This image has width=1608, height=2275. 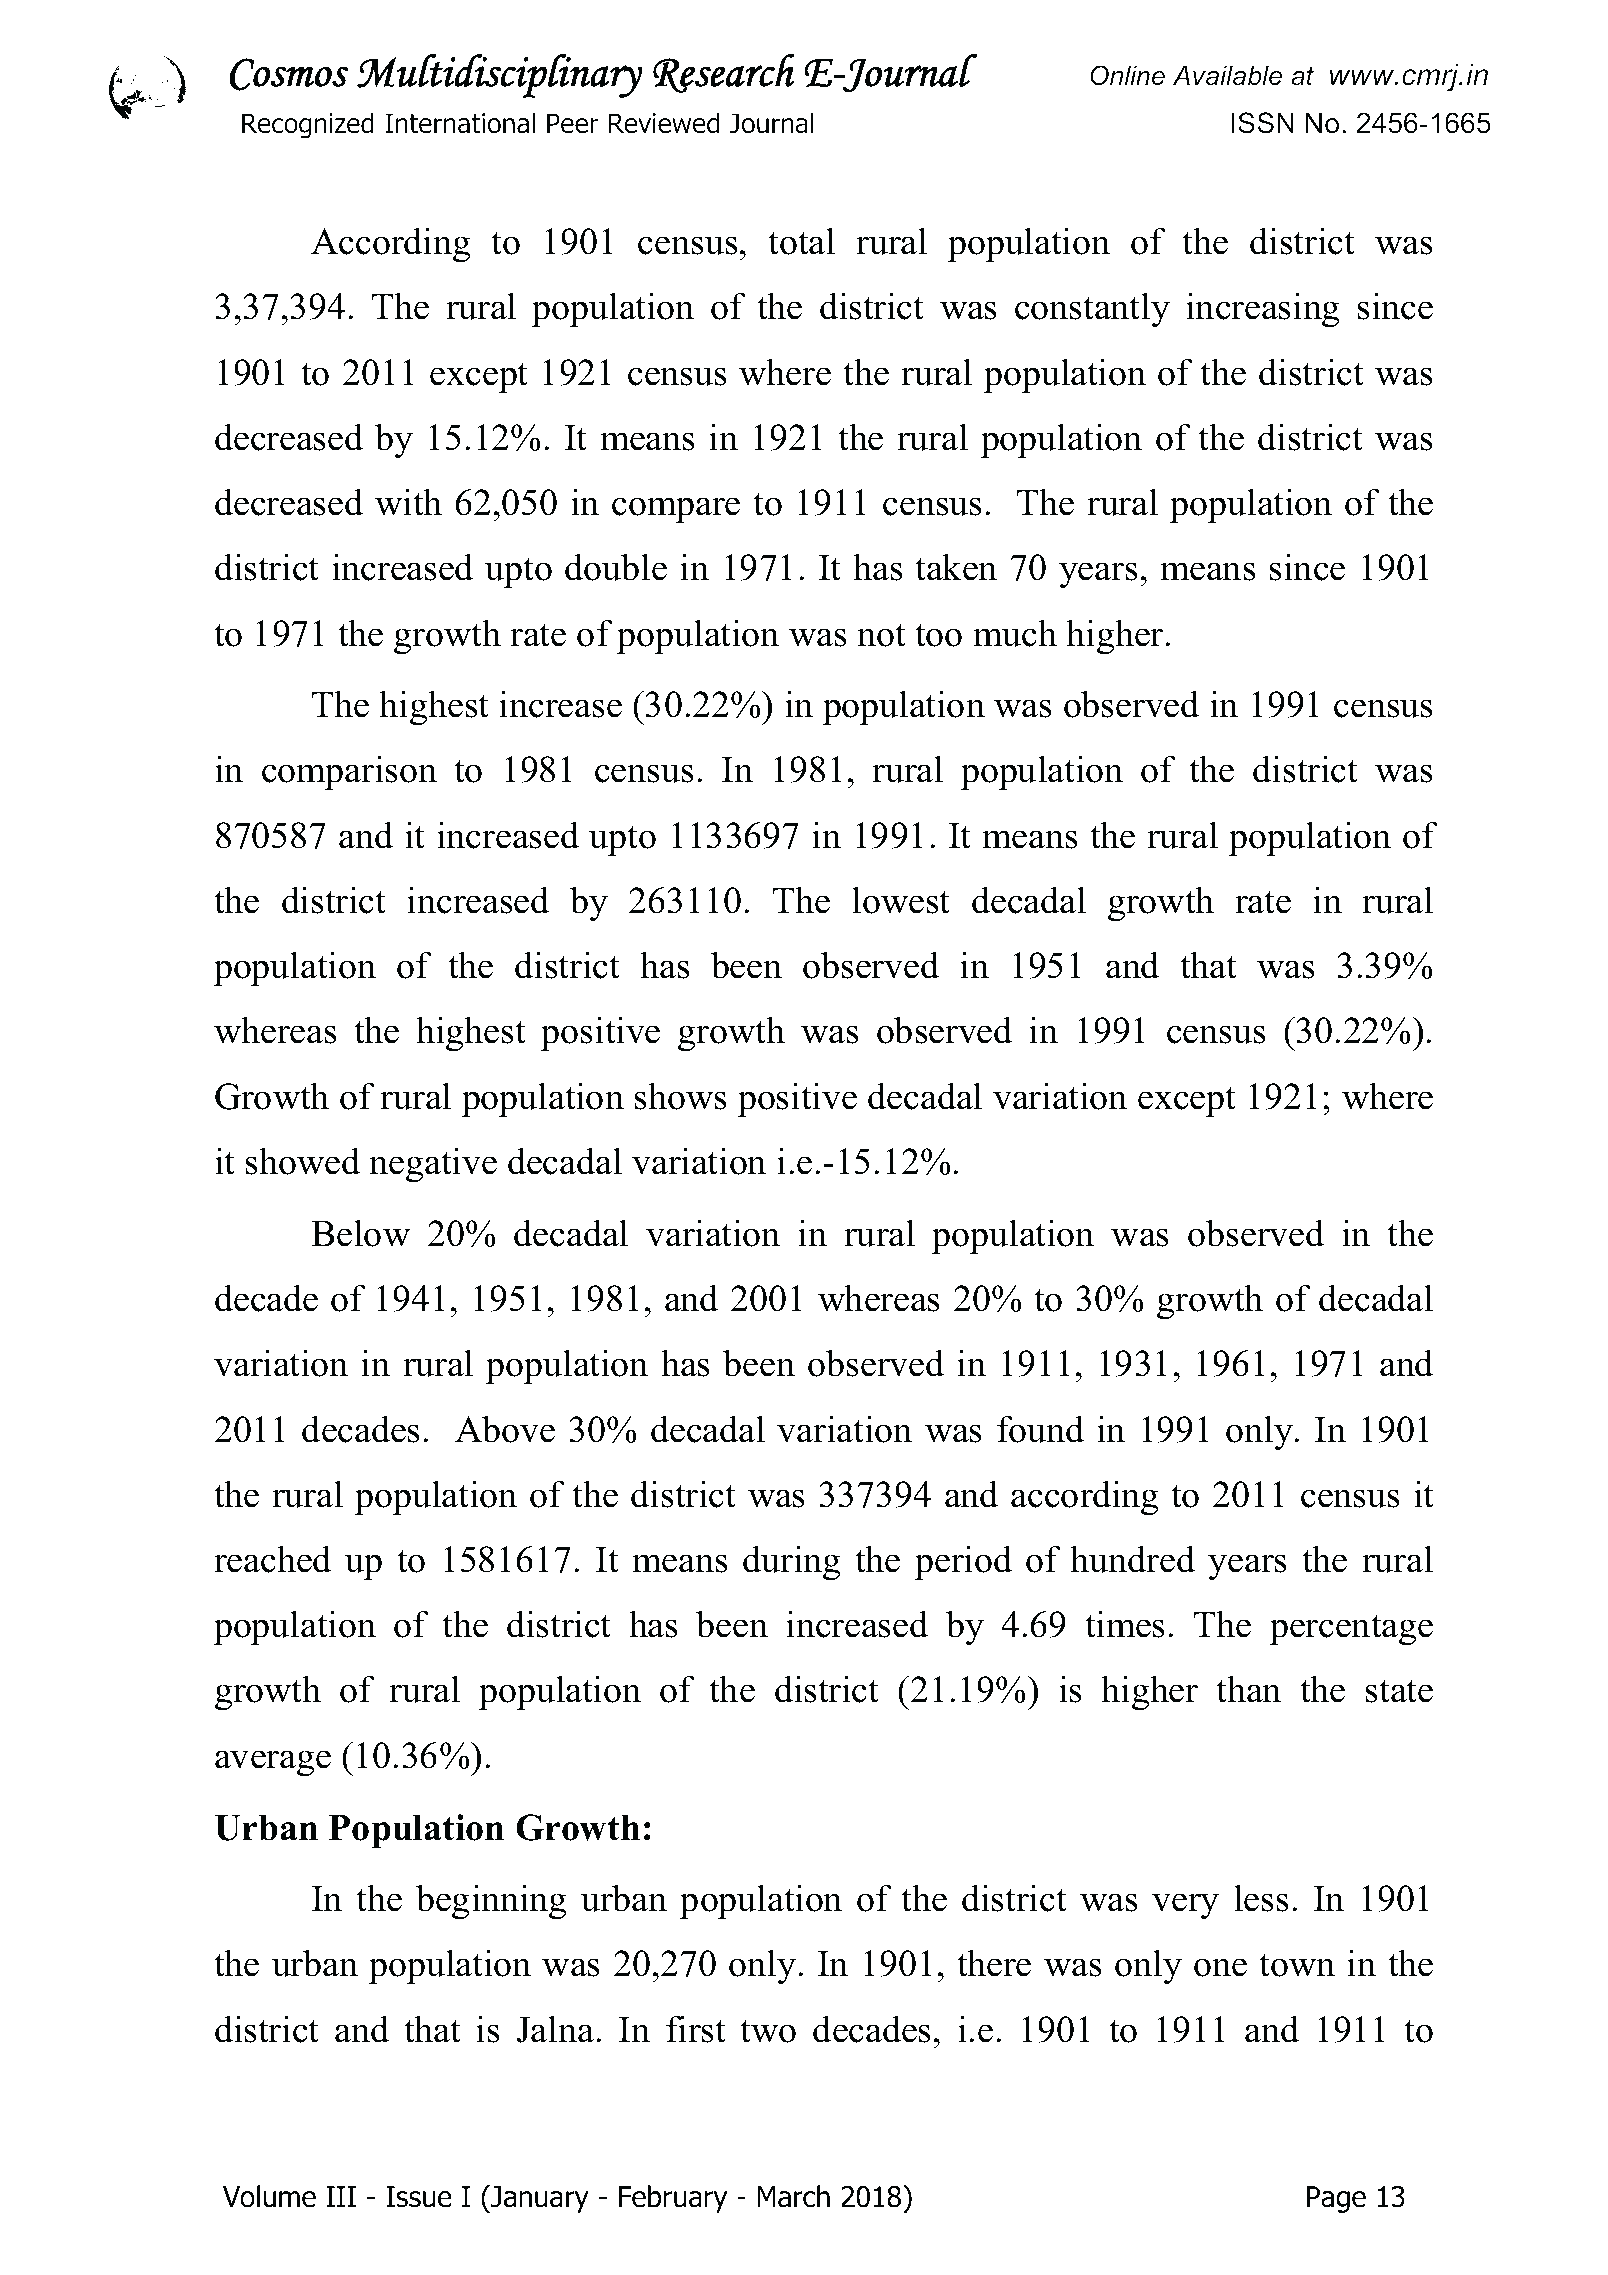 I want to click on during, so click(x=792, y=1562).
